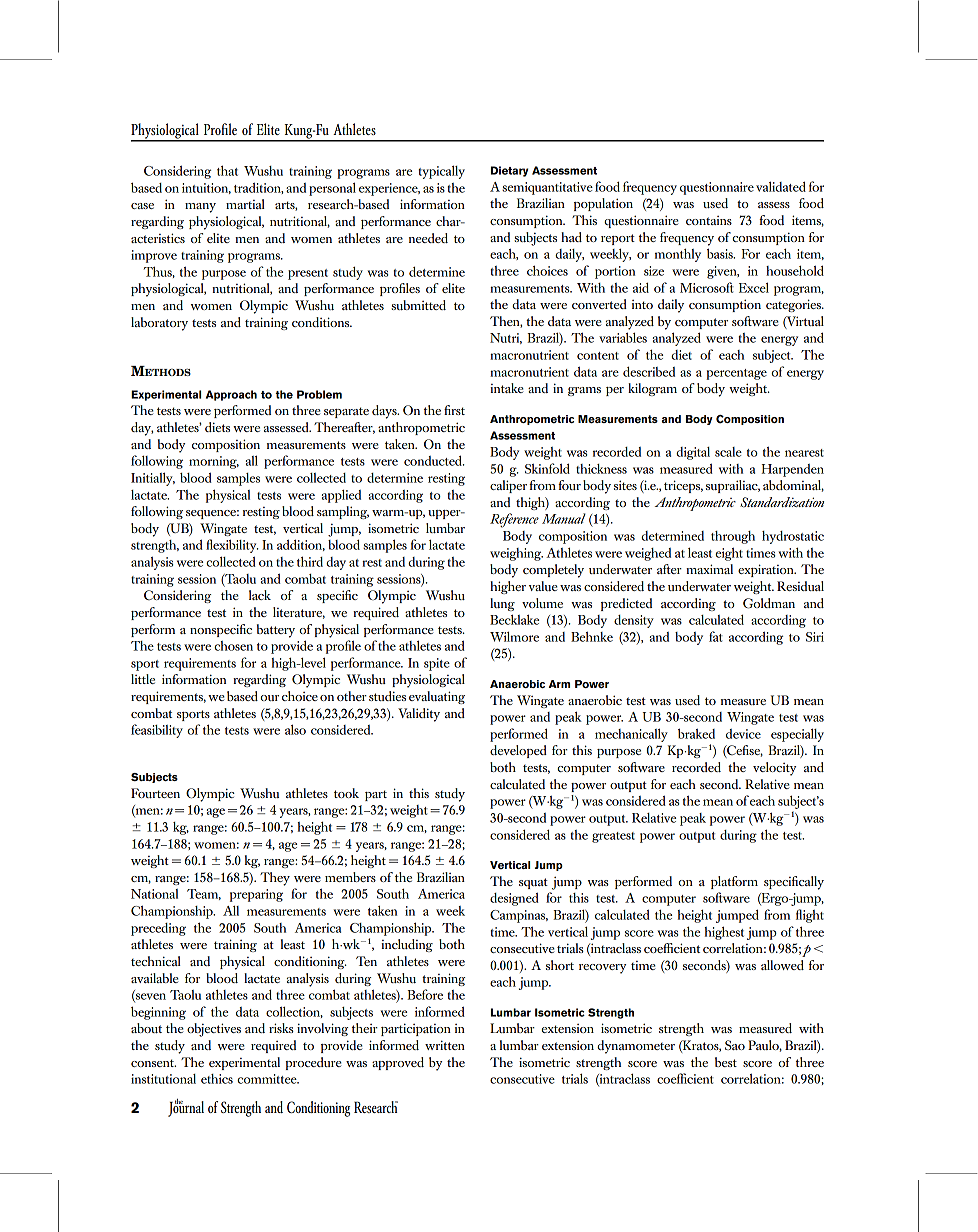 The width and height of the page is (978, 1232). Describe the element at coordinates (206, 188) in the page. I see `intuition` at that location.
